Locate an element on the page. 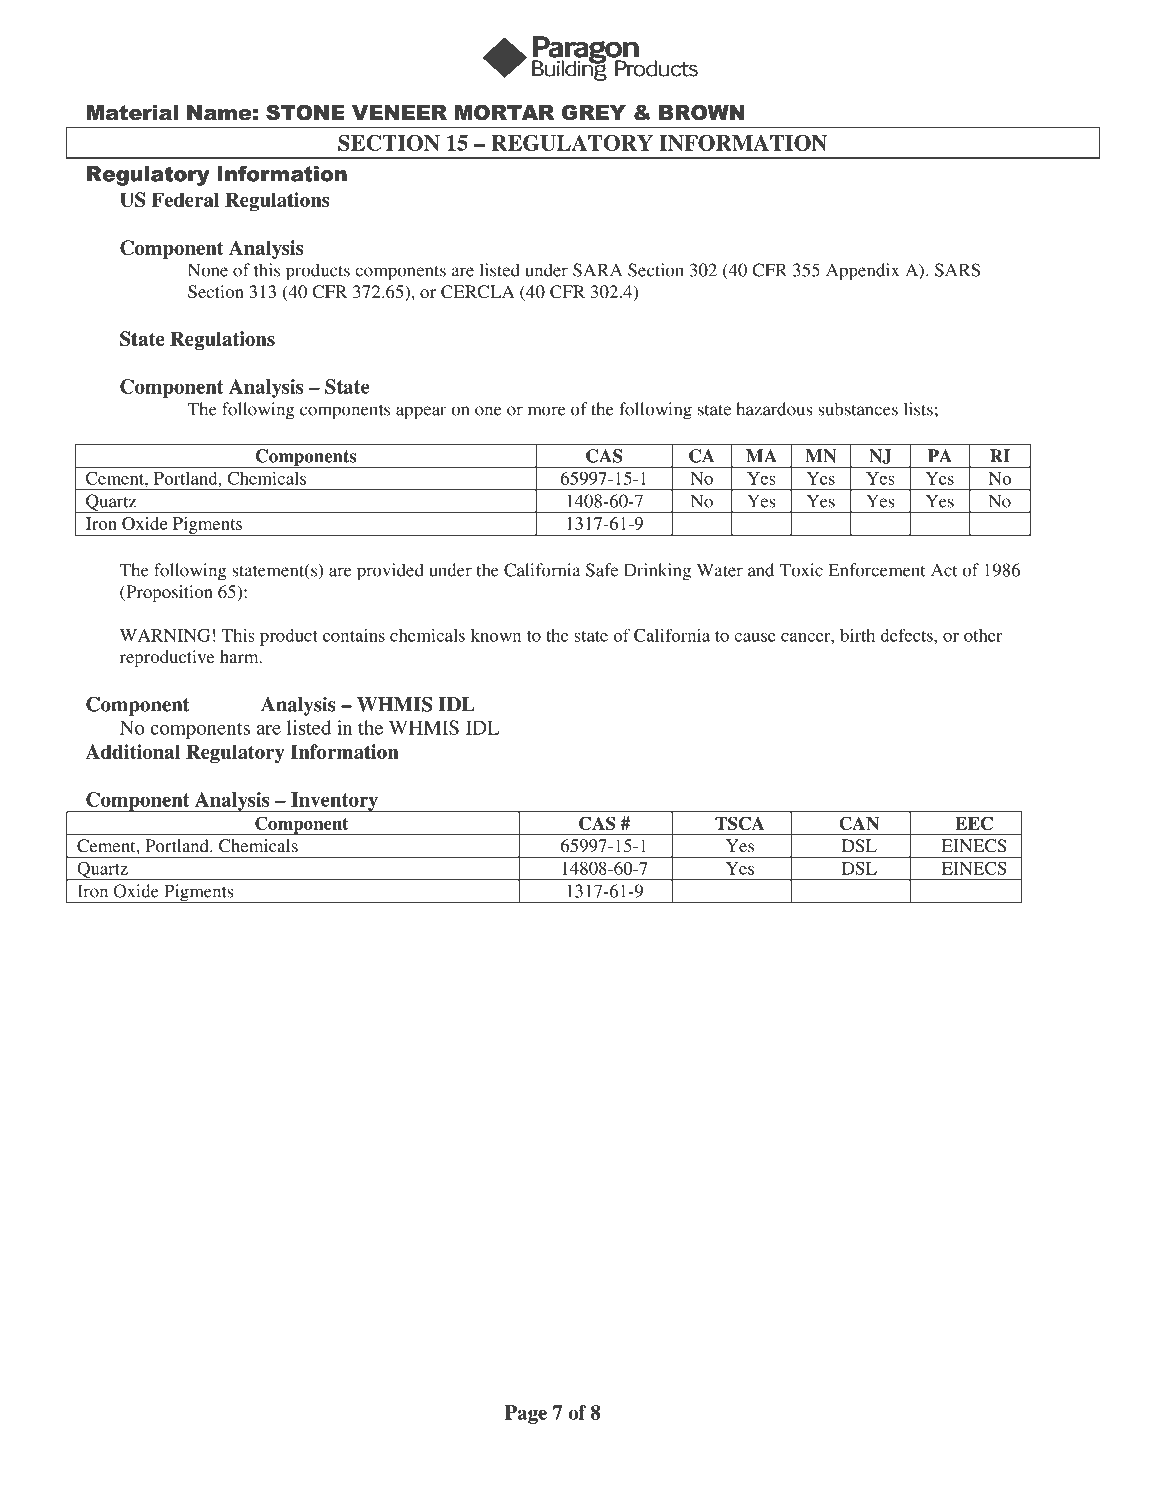 The height and width of the page is (1496, 1156). Page is located at coordinates (526, 1414).
